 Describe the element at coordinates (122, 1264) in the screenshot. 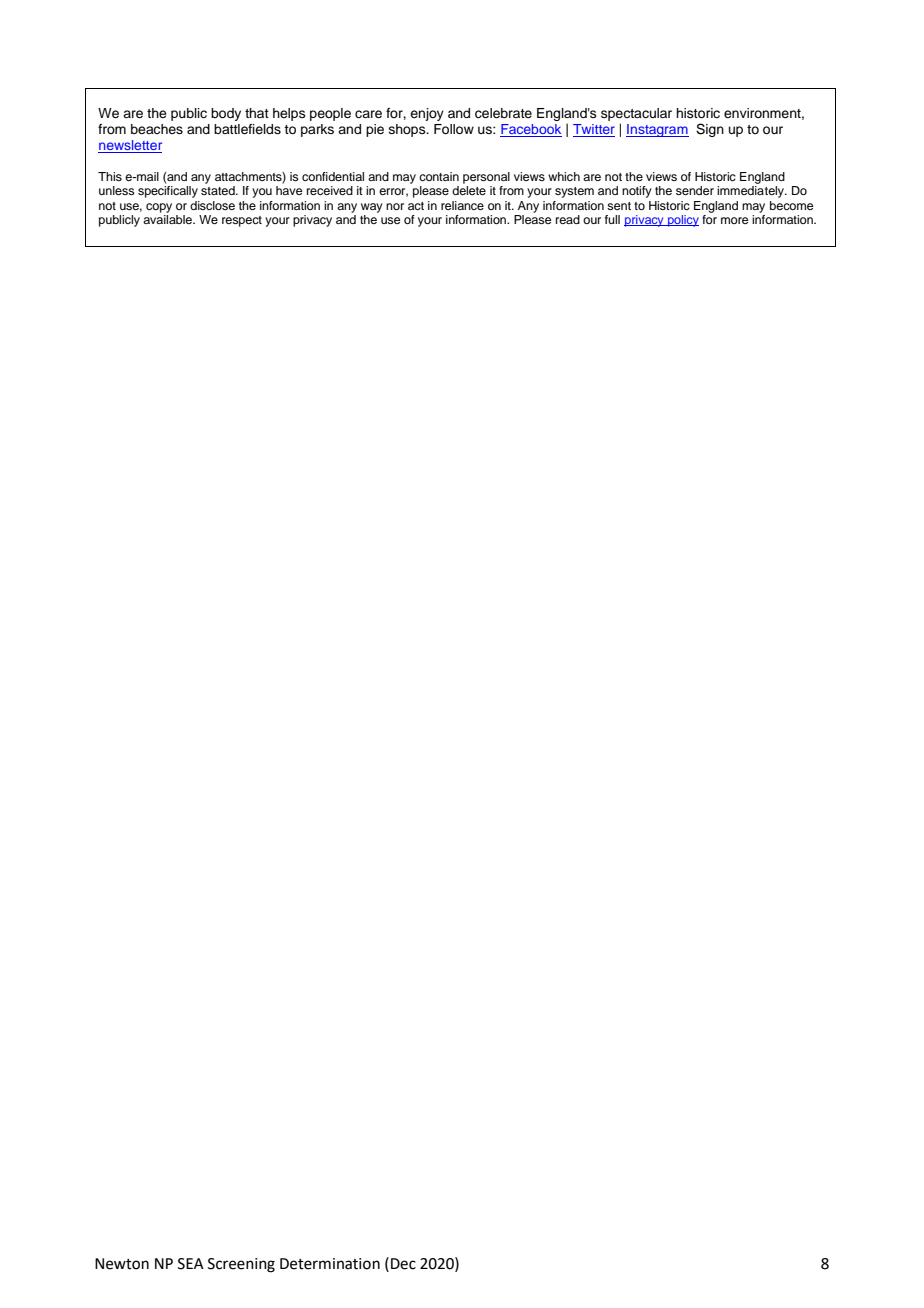

I see `Newton` at that location.
